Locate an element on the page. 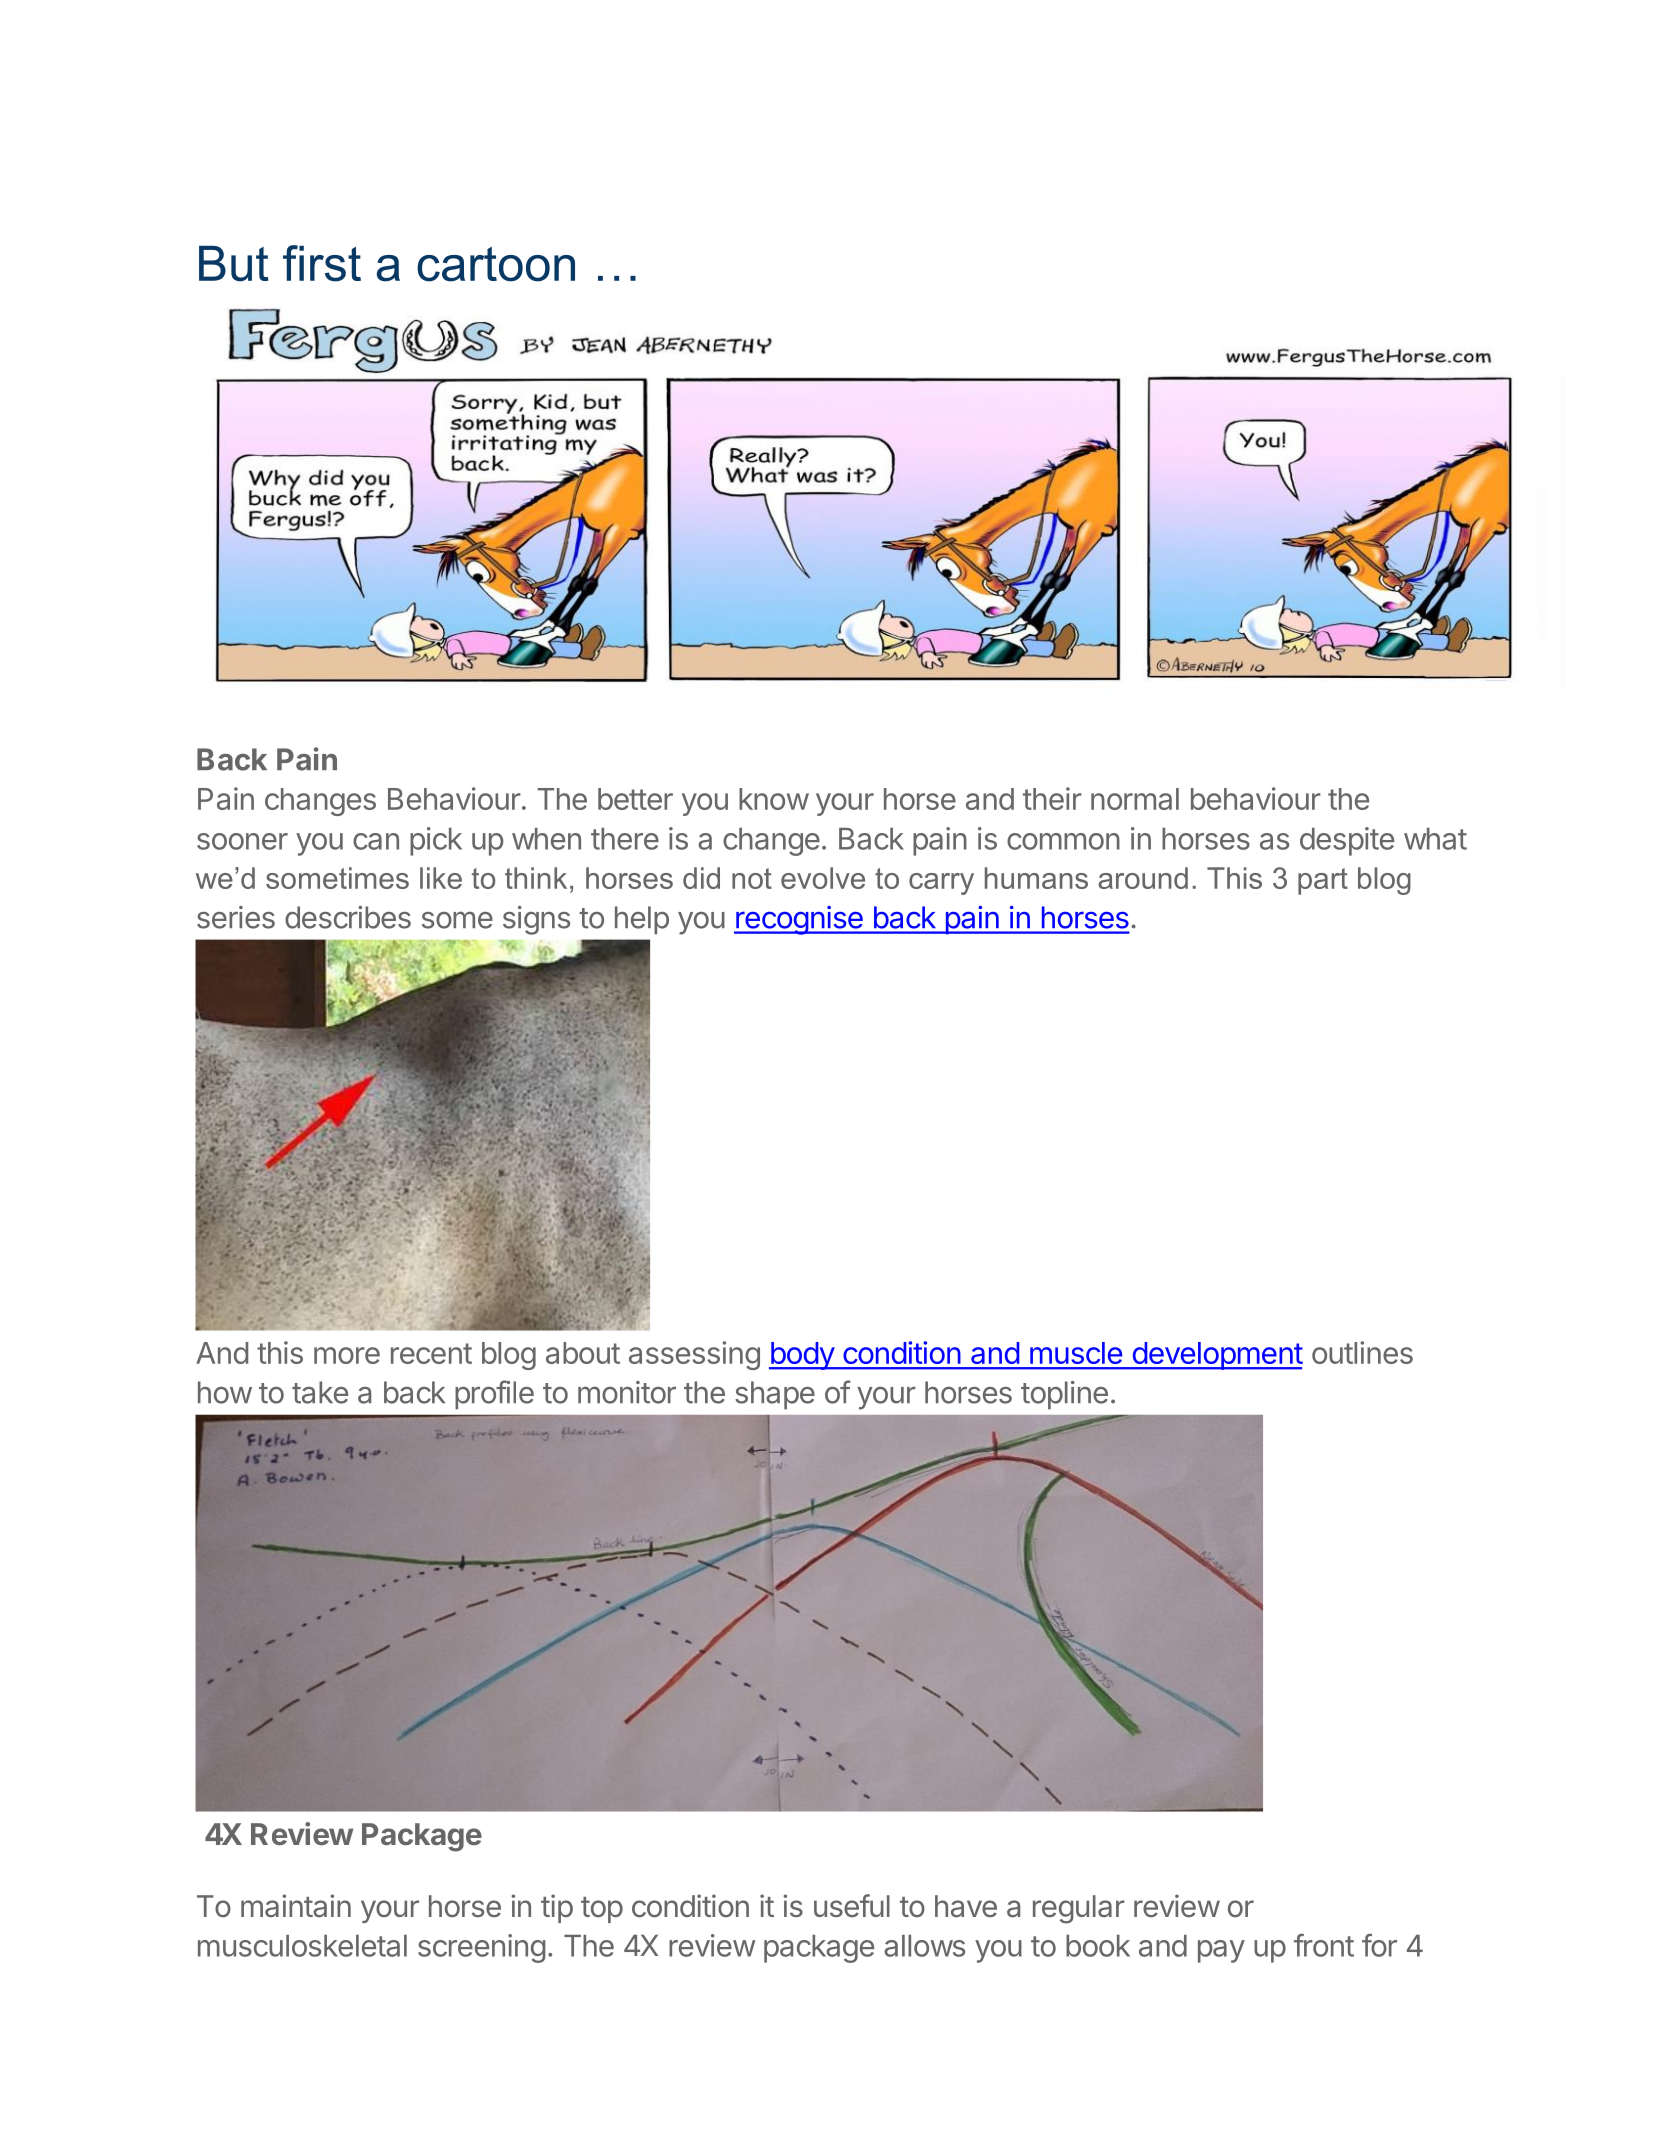 The image size is (1662, 2150). useful is located at coordinates (852, 1905).
